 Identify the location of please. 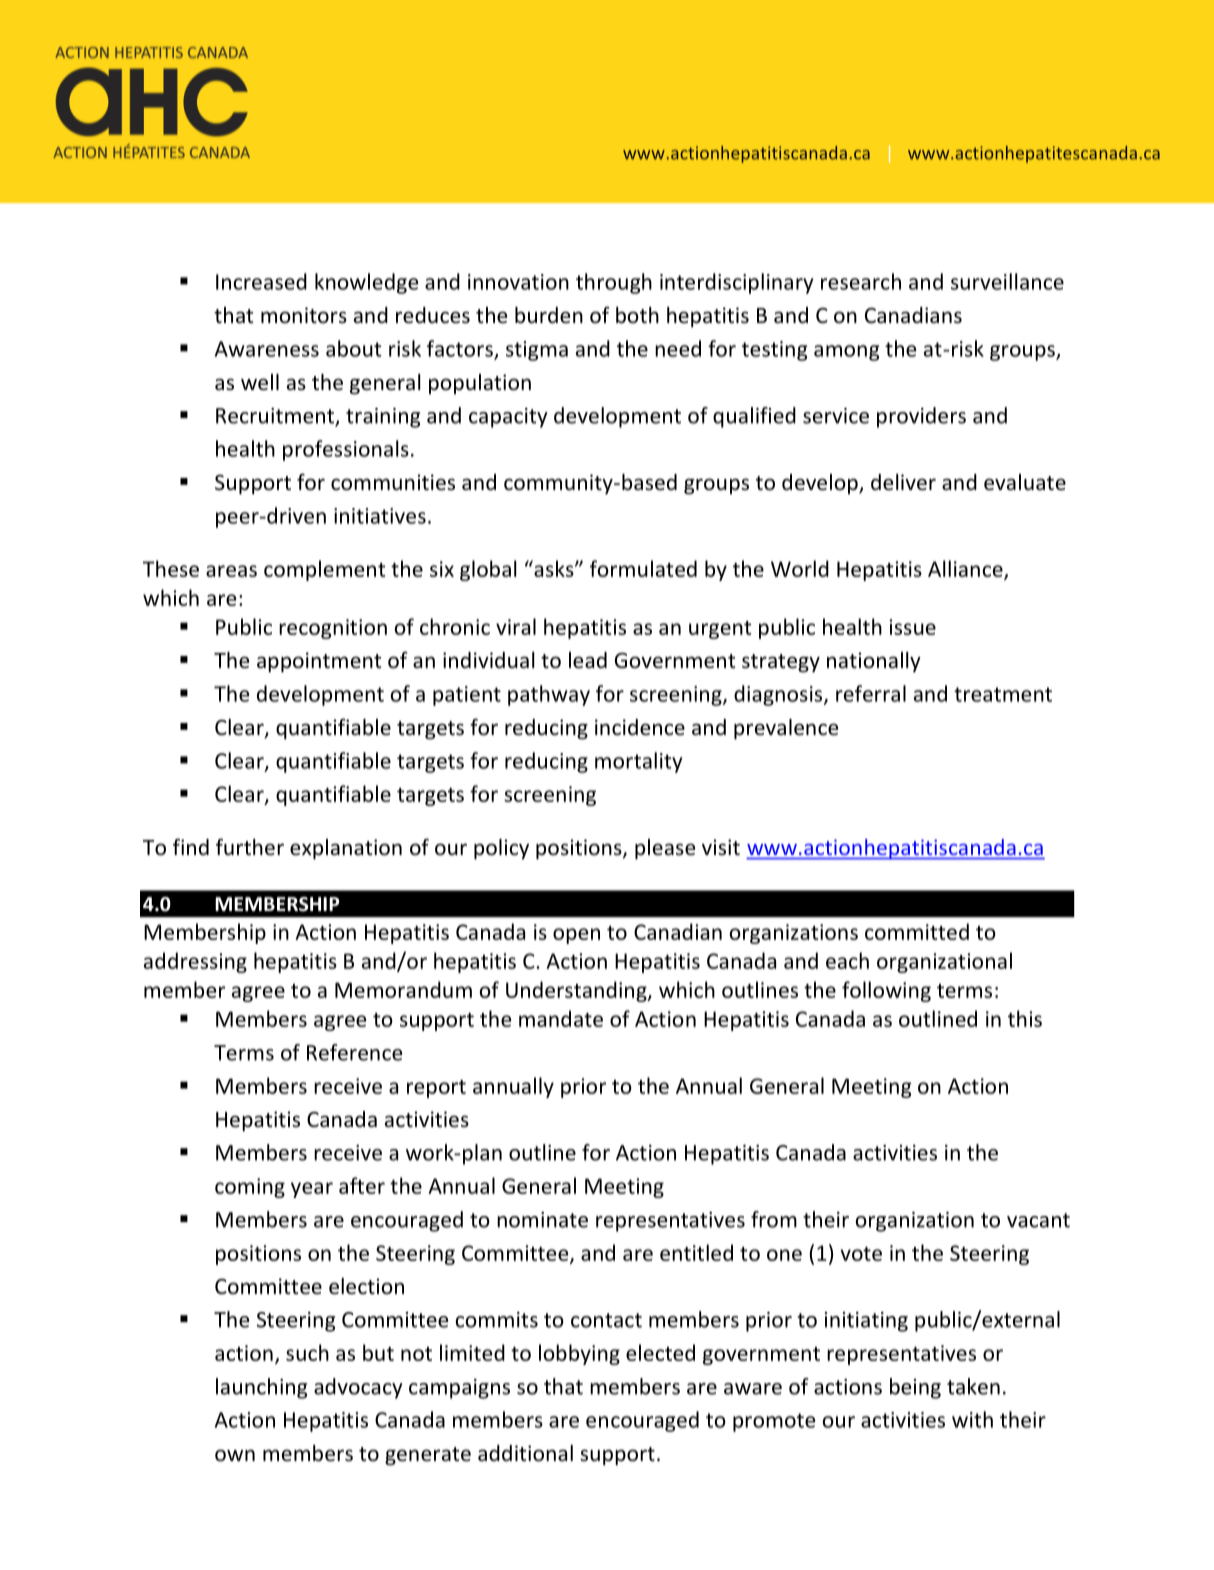
(665, 849).
